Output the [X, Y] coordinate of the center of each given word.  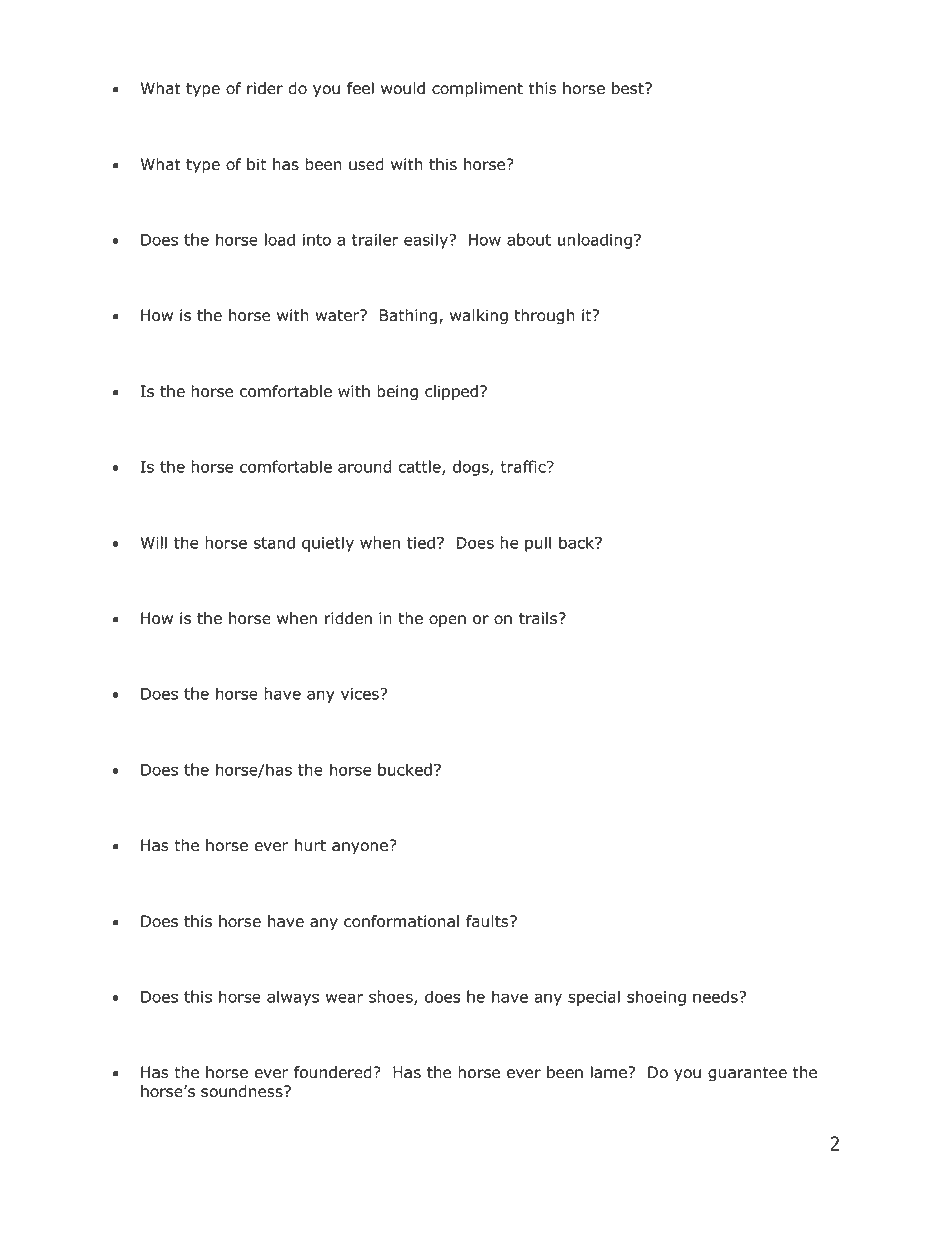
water [338, 315]
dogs [472, 468]
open [447, 621]
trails [538, 618]
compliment [477, 90]
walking [479, 317]
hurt [310, 845]
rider [265, 88]
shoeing [656, 998]
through [544, 317]
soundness [243, 1091]
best [629, 88]
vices [361, 694]
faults [488, 921]
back [578, 542]
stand [274, 542]
